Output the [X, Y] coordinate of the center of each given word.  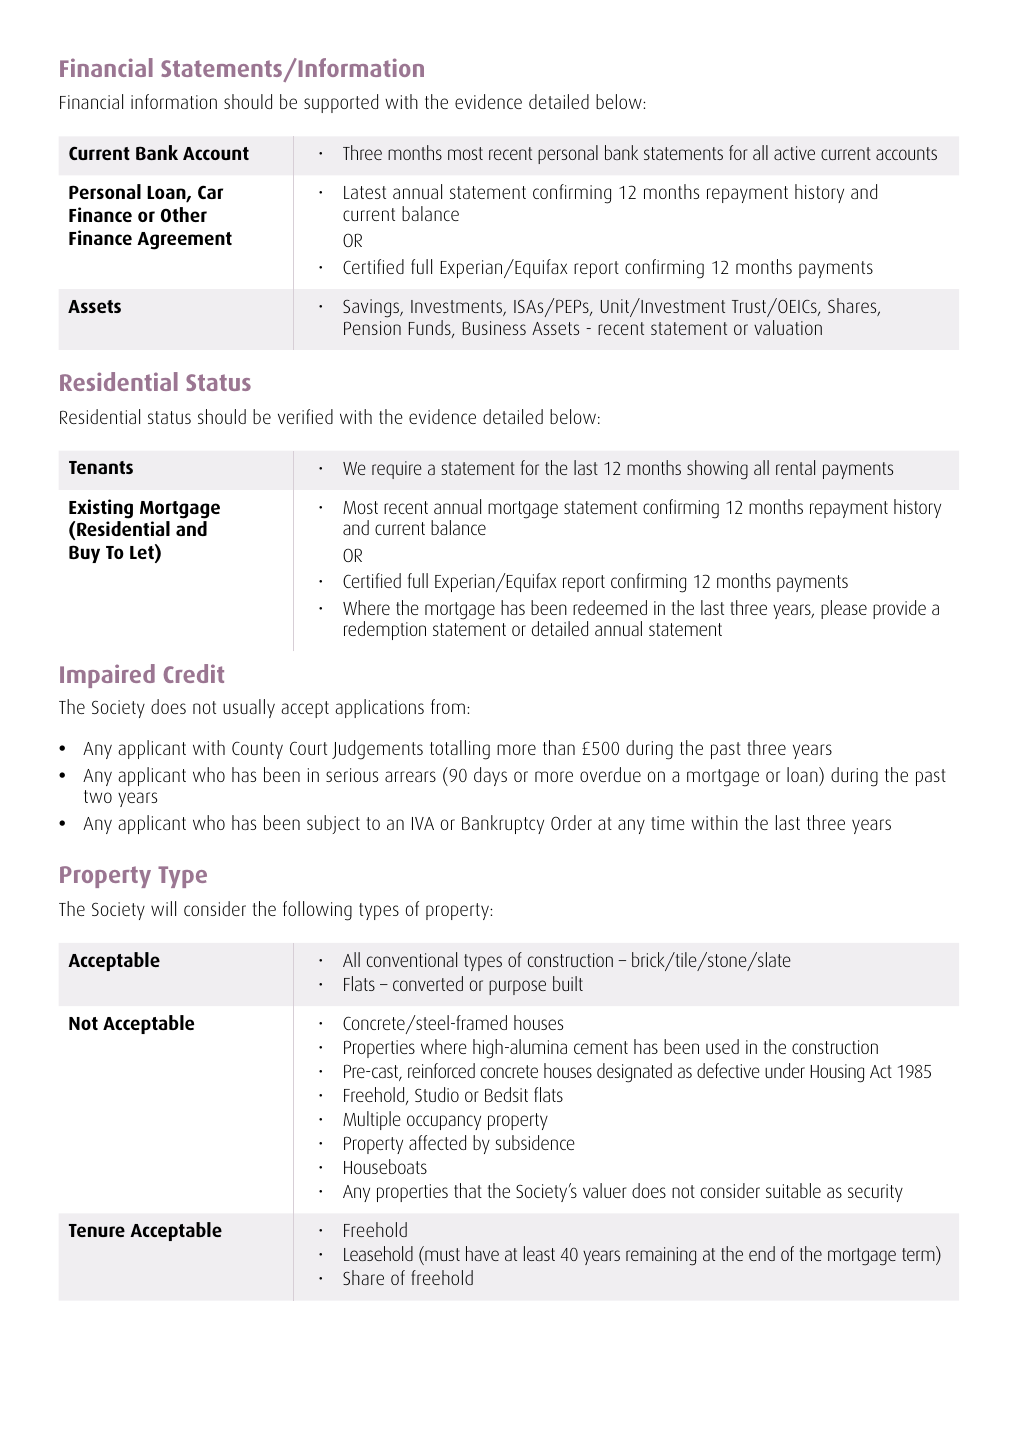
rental [795, 467]
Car [210, 192]
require [397, 470]
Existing [101, 509]
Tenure [97, 1230]
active [794, 153]
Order [571, 822]
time [668, 823]
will [163, 908]
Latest [365, 192]
